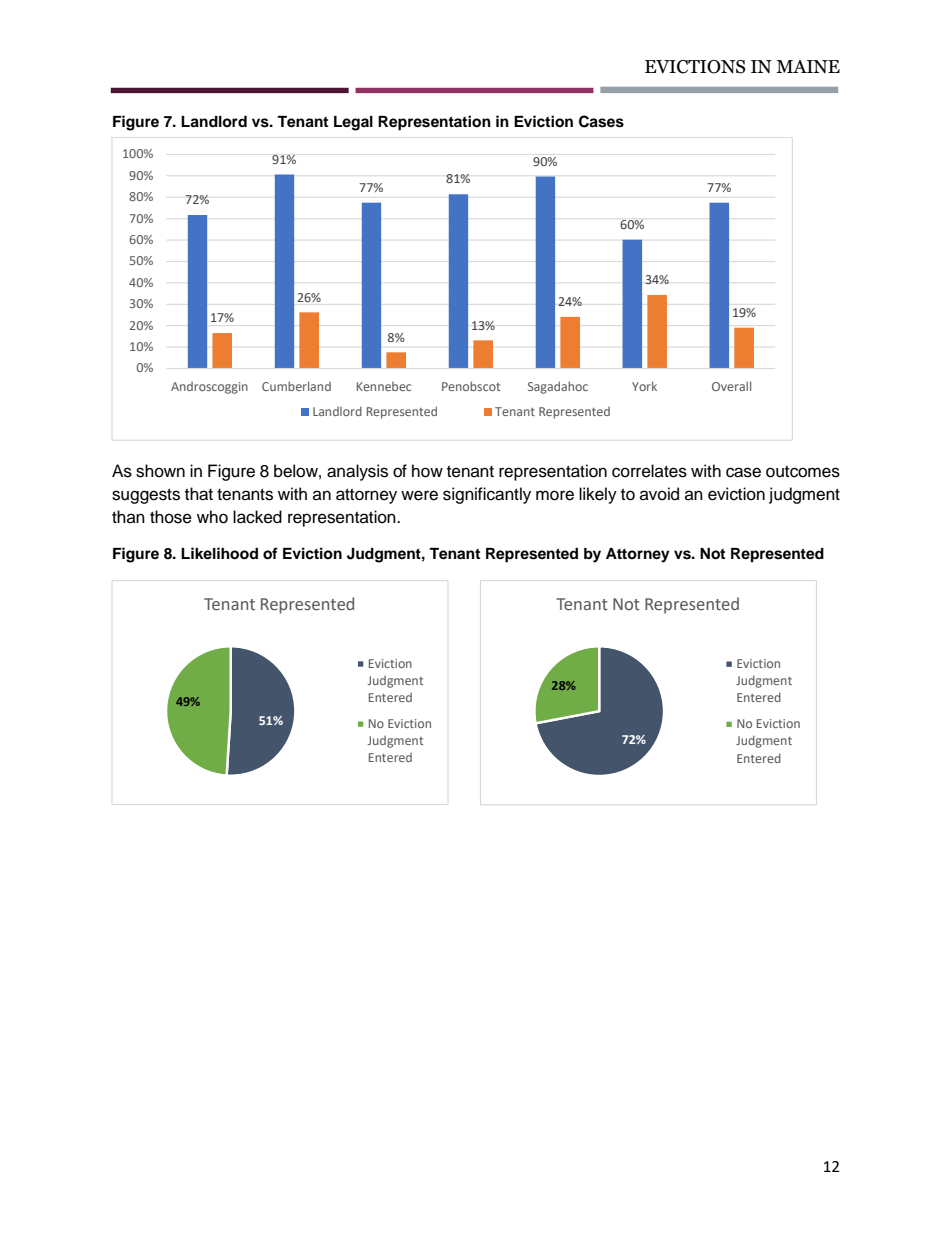 This screenshot has width=952, height=1233. I want to click on Likelihood, so click(219, 553).
